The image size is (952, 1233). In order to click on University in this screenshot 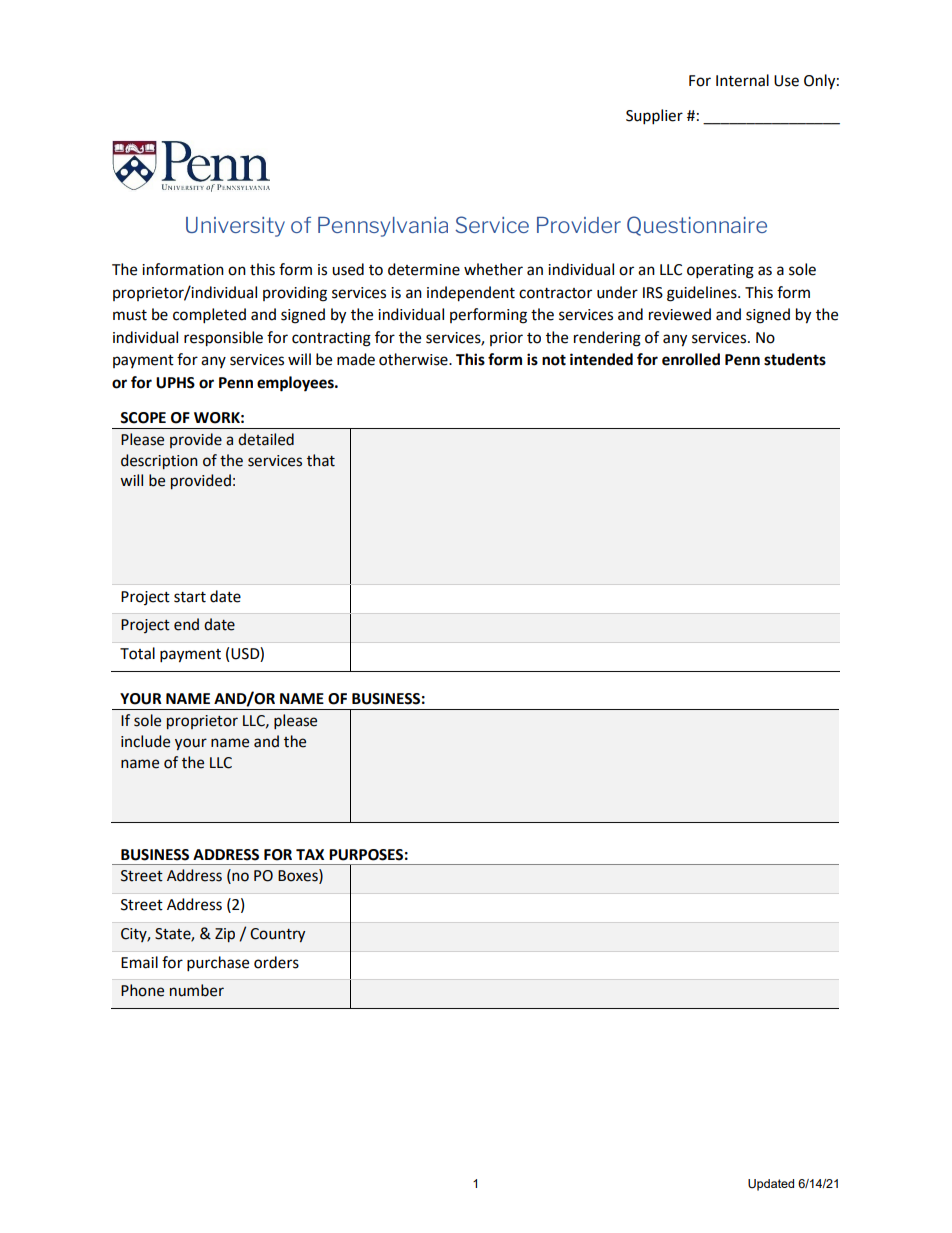, I will do `click(235, 227)`.
